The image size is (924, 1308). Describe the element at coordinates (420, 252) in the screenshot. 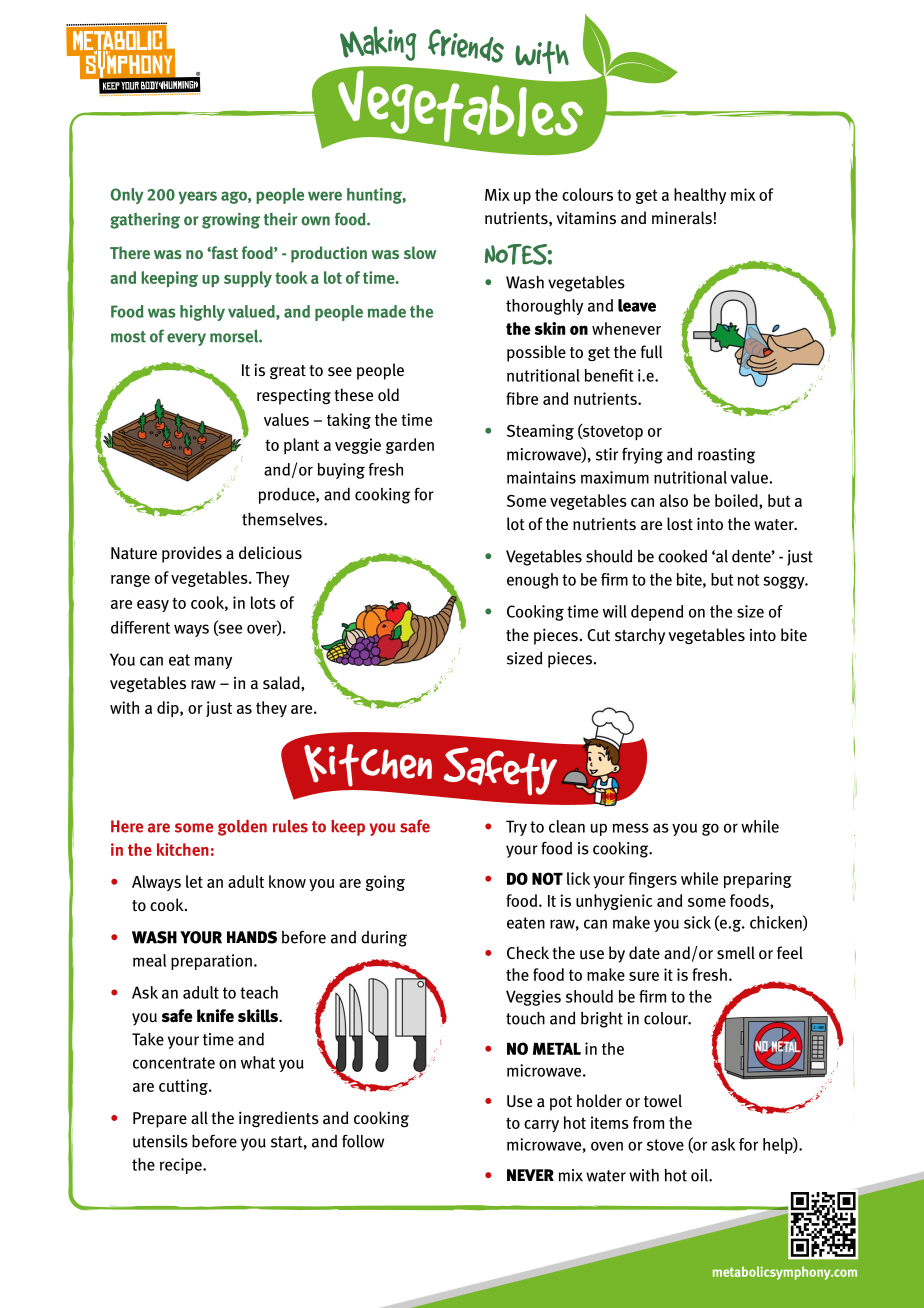

I see `slow` at that location.
